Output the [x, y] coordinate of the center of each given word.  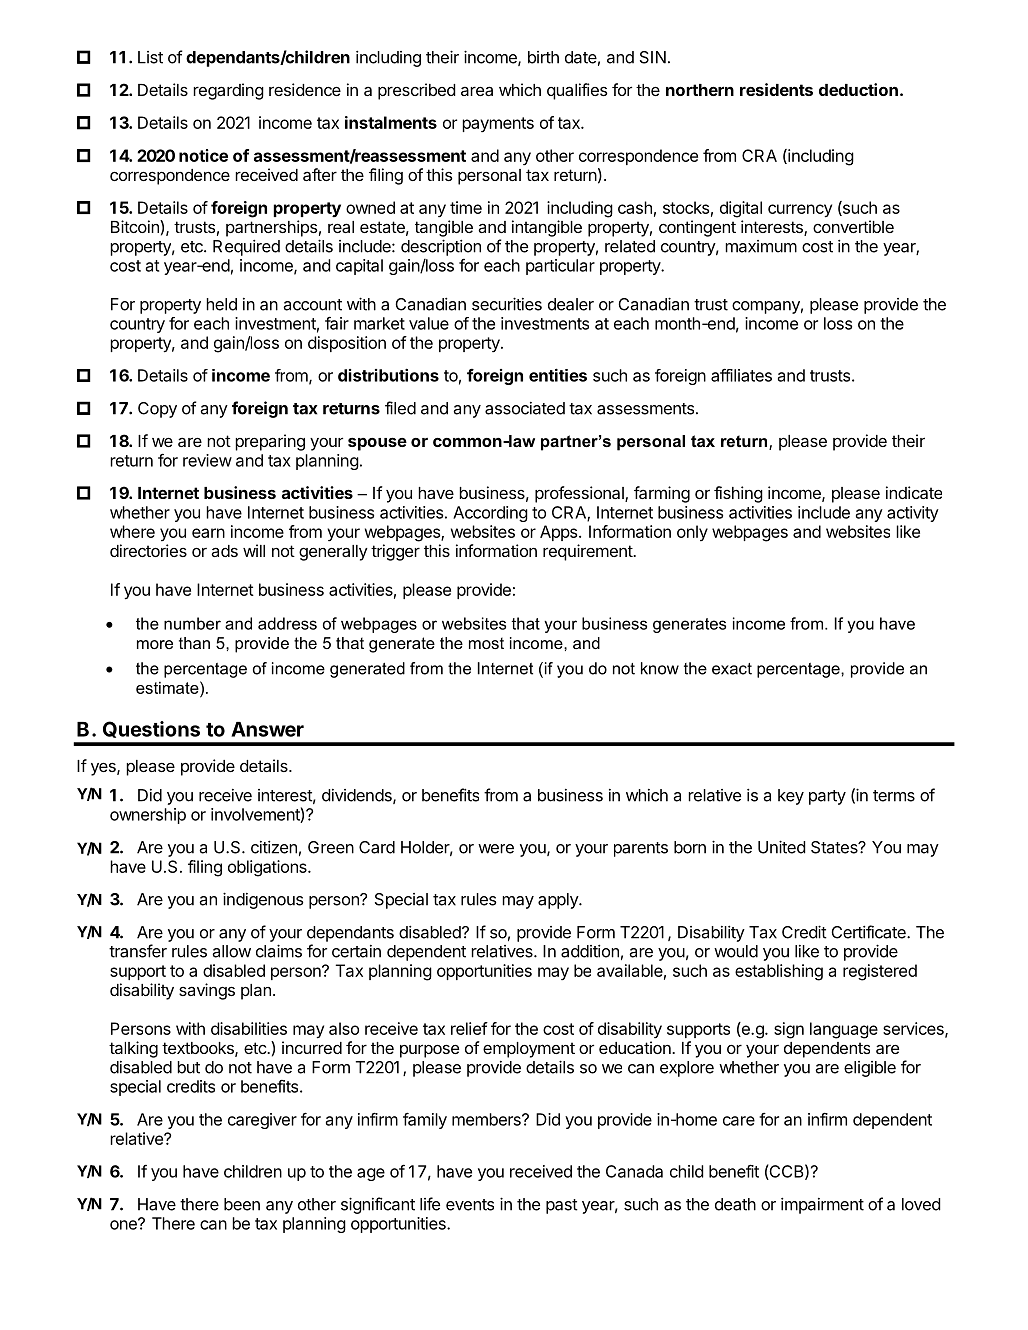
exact [732, 669]
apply [559, 901]
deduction [858, 89]
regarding [228, 91]
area [477, 91]
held [221, 304]
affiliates [741, 375]
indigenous [263, 900]
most [486, 643]
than [194, 643]
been [242, 1204]
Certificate [869, 932]
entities [558, 375]
